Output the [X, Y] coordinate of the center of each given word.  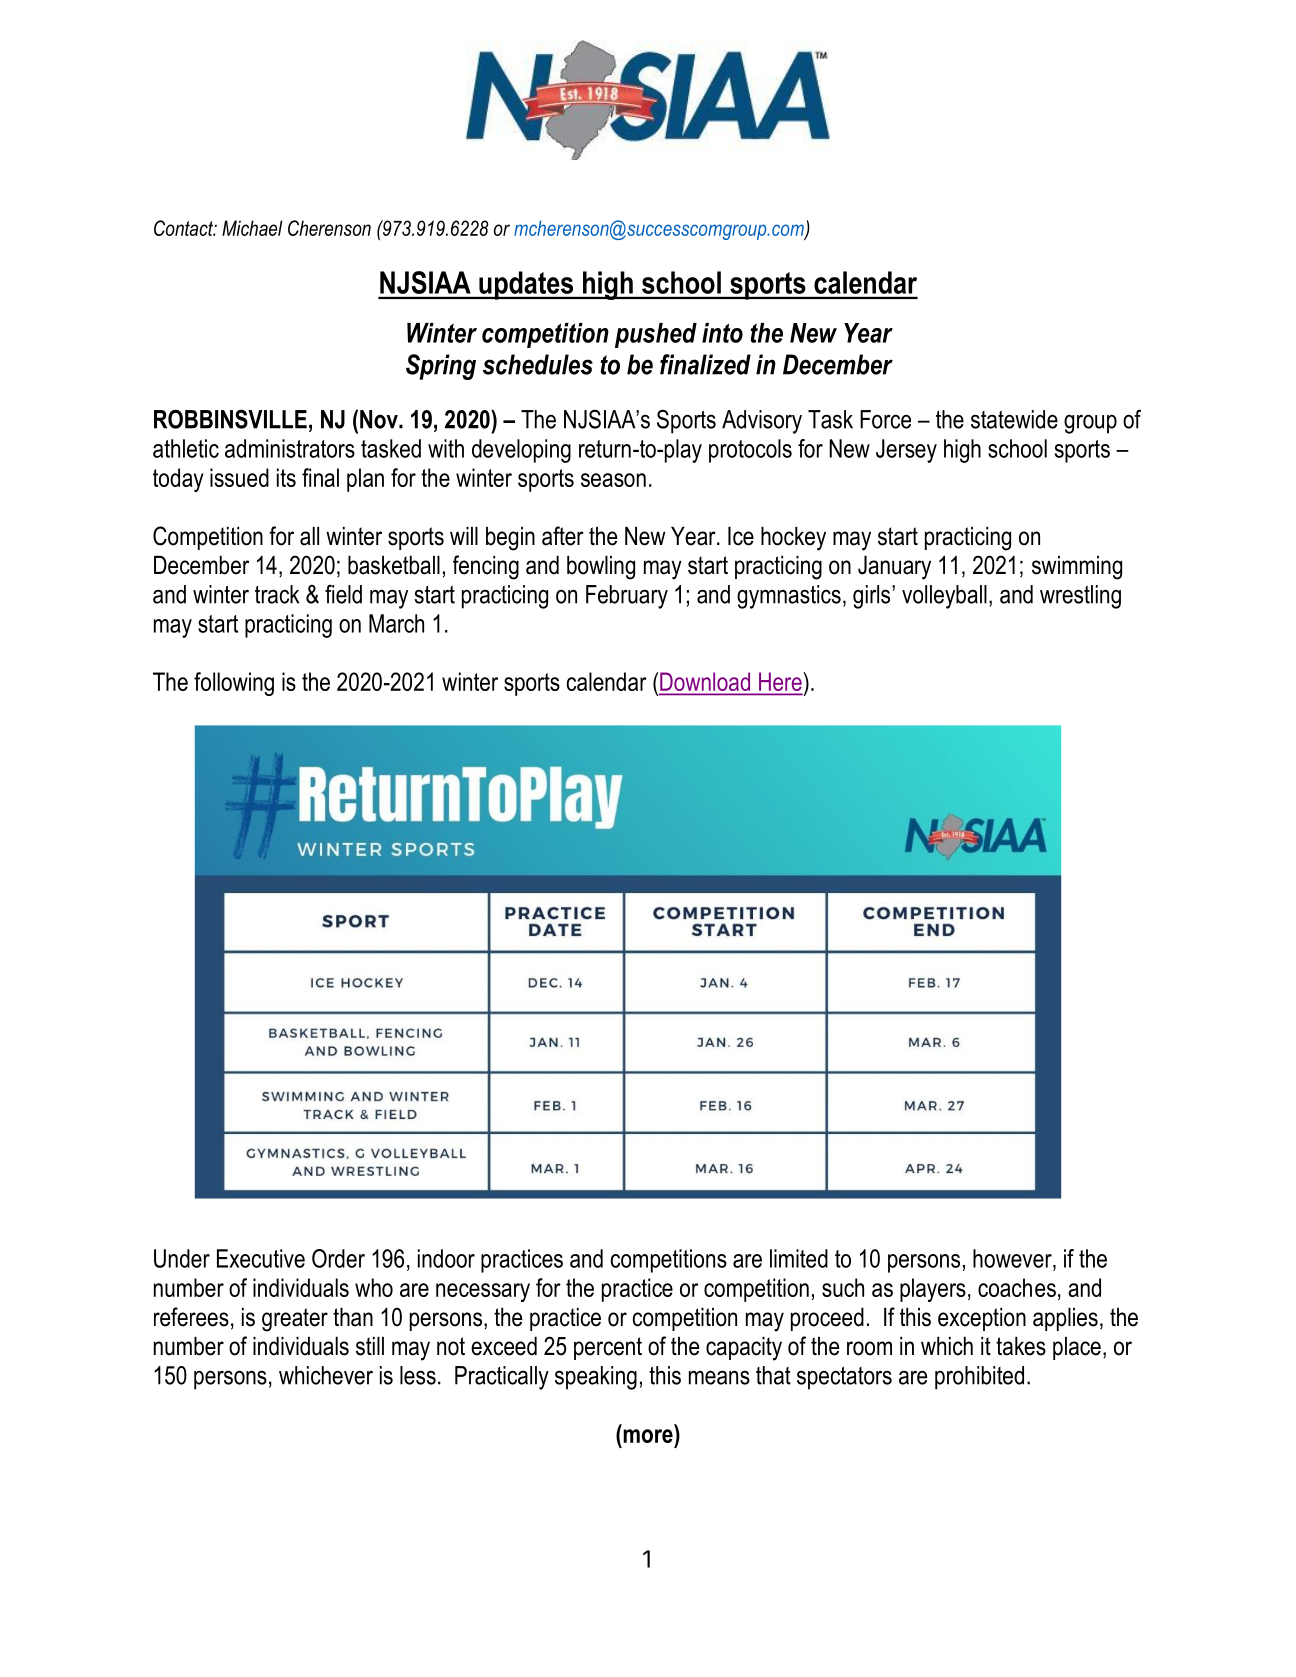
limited [799, 1258]
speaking [596, 1378]
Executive [261, 1258]
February [627, 597]
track [277, 594]
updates [526, 285]
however [1013, 1258]
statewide [1014, 419]
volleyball [944, 597]
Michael [252, 228]
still [370, 1346]
